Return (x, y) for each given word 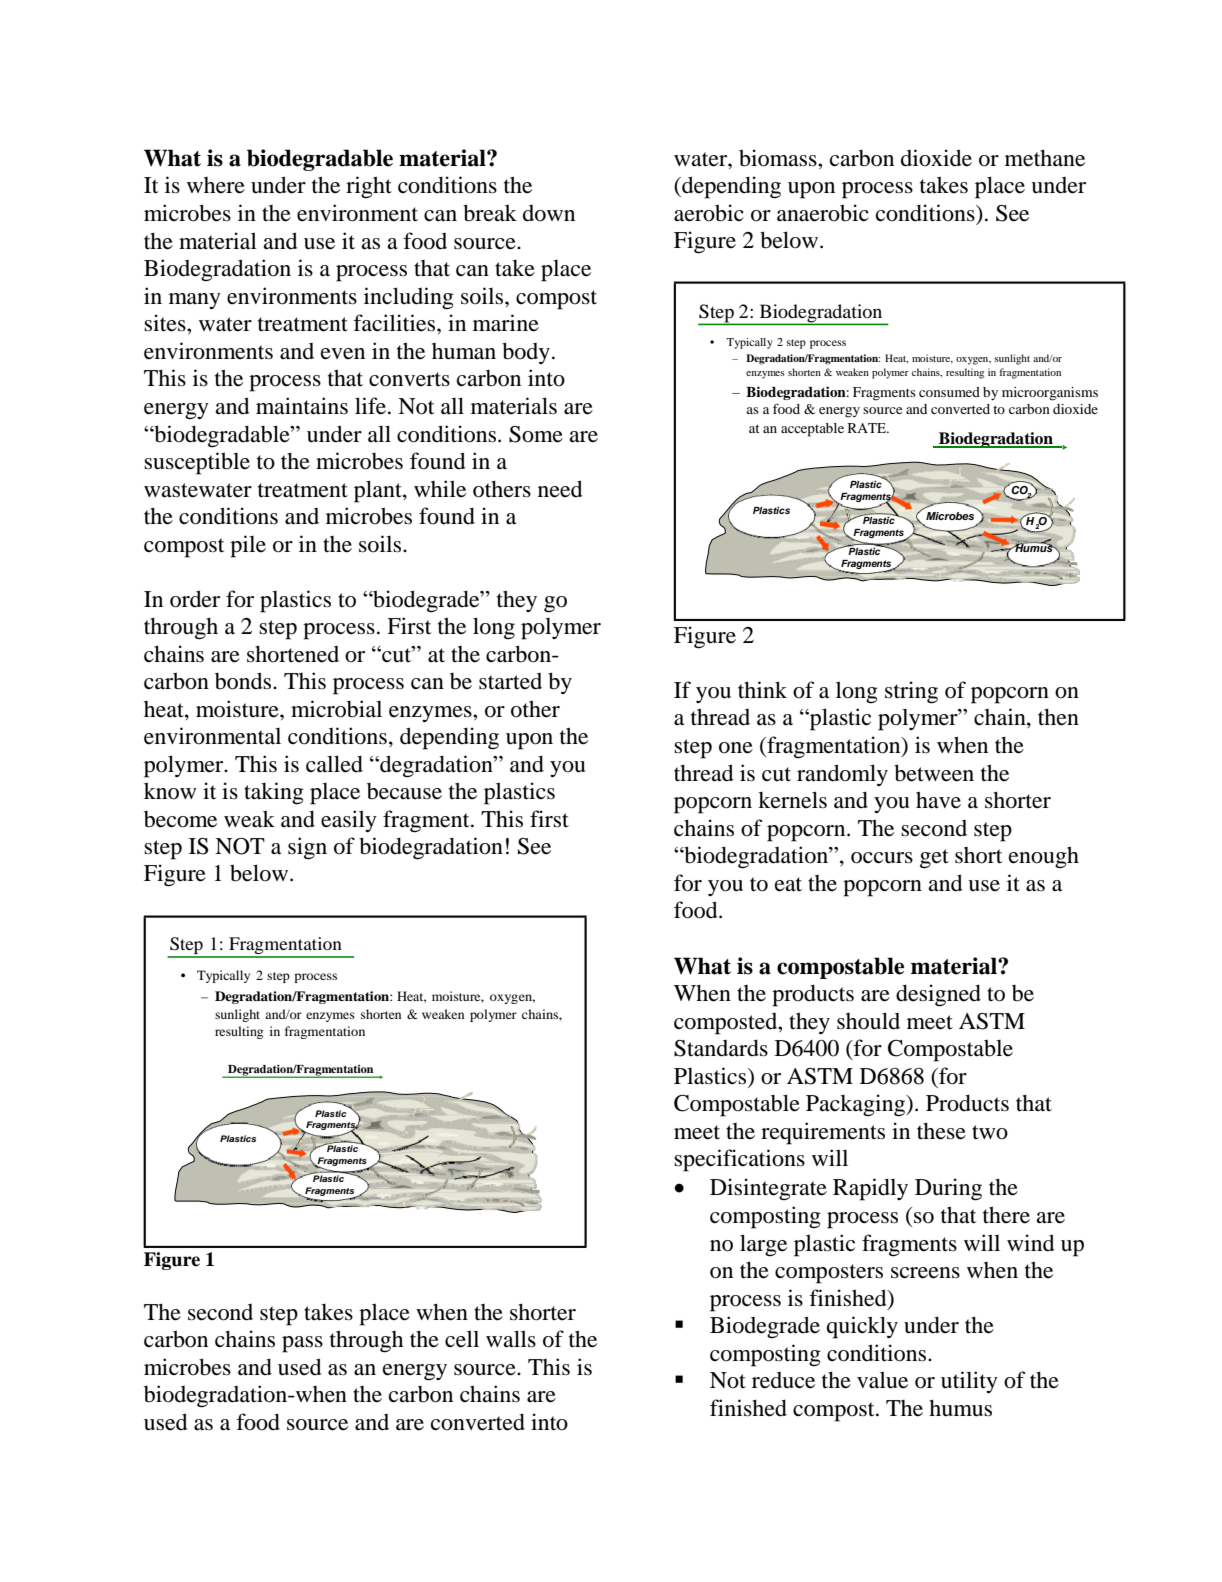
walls (511, 1339)
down (549, 213)
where (216, 185)
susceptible (197, 463)
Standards (721, 1048)
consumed (949, 392)
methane (1045, 158)
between (934, 773)
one (736, 748)
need (560, 489)
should (868, 1021)
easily (349, 821)
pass (302, 1344)
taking (274, 793)
